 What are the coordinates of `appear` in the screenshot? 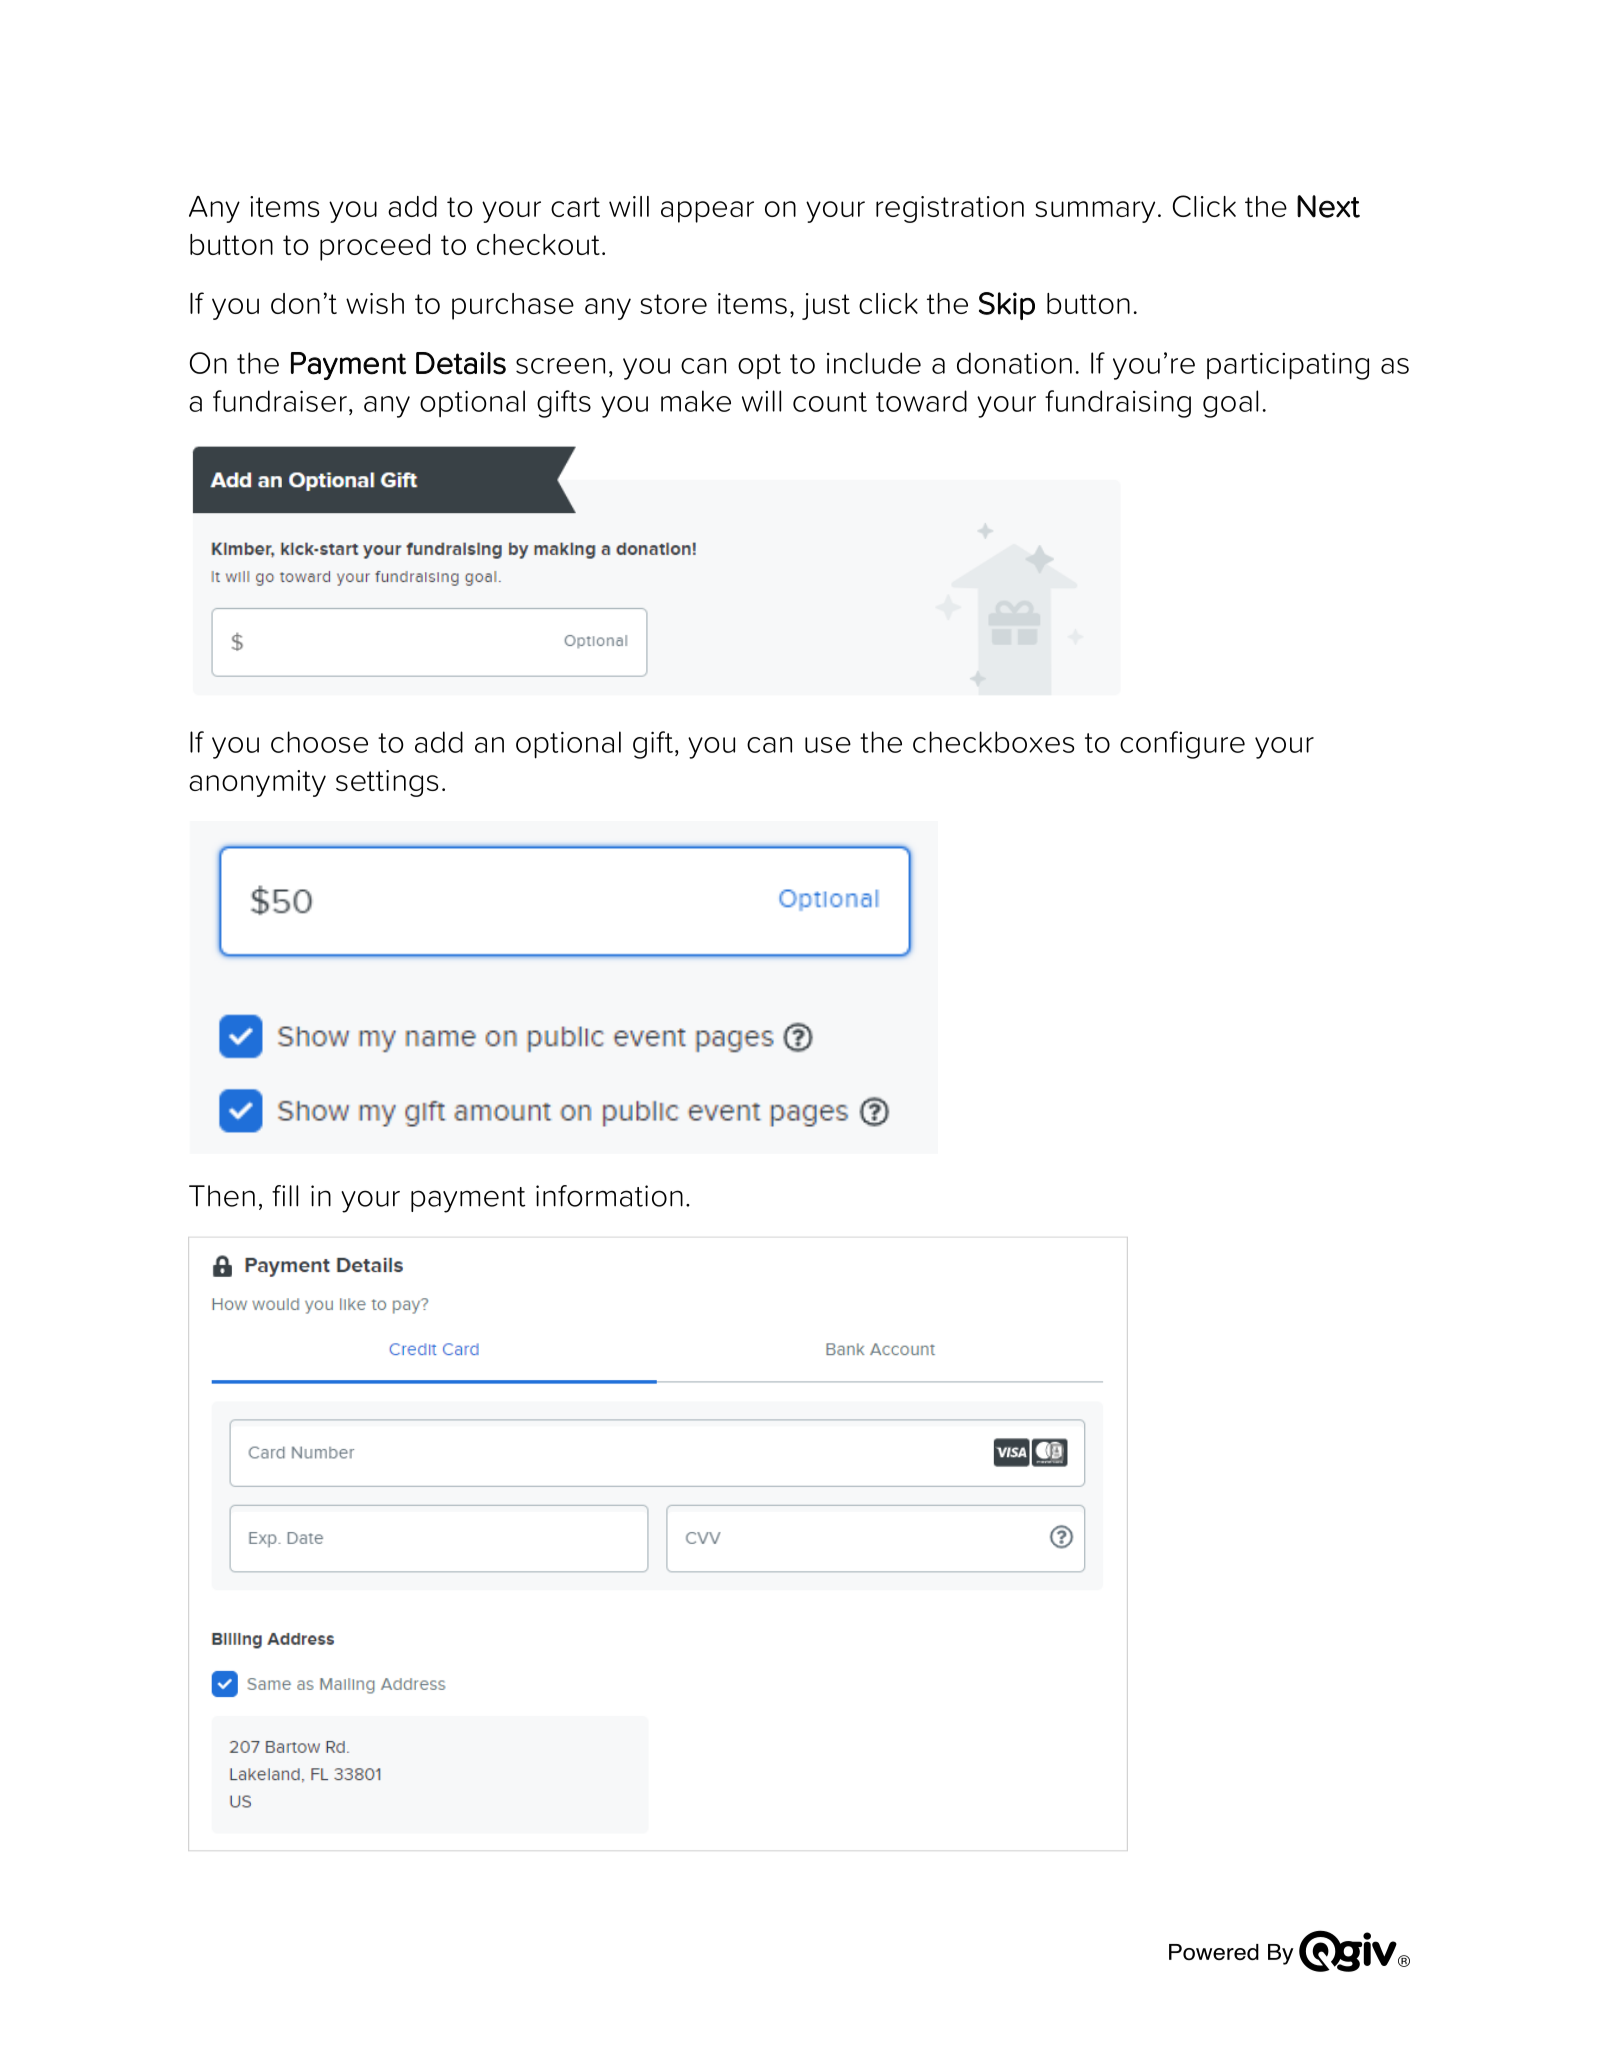 It's located at (707, 212).
